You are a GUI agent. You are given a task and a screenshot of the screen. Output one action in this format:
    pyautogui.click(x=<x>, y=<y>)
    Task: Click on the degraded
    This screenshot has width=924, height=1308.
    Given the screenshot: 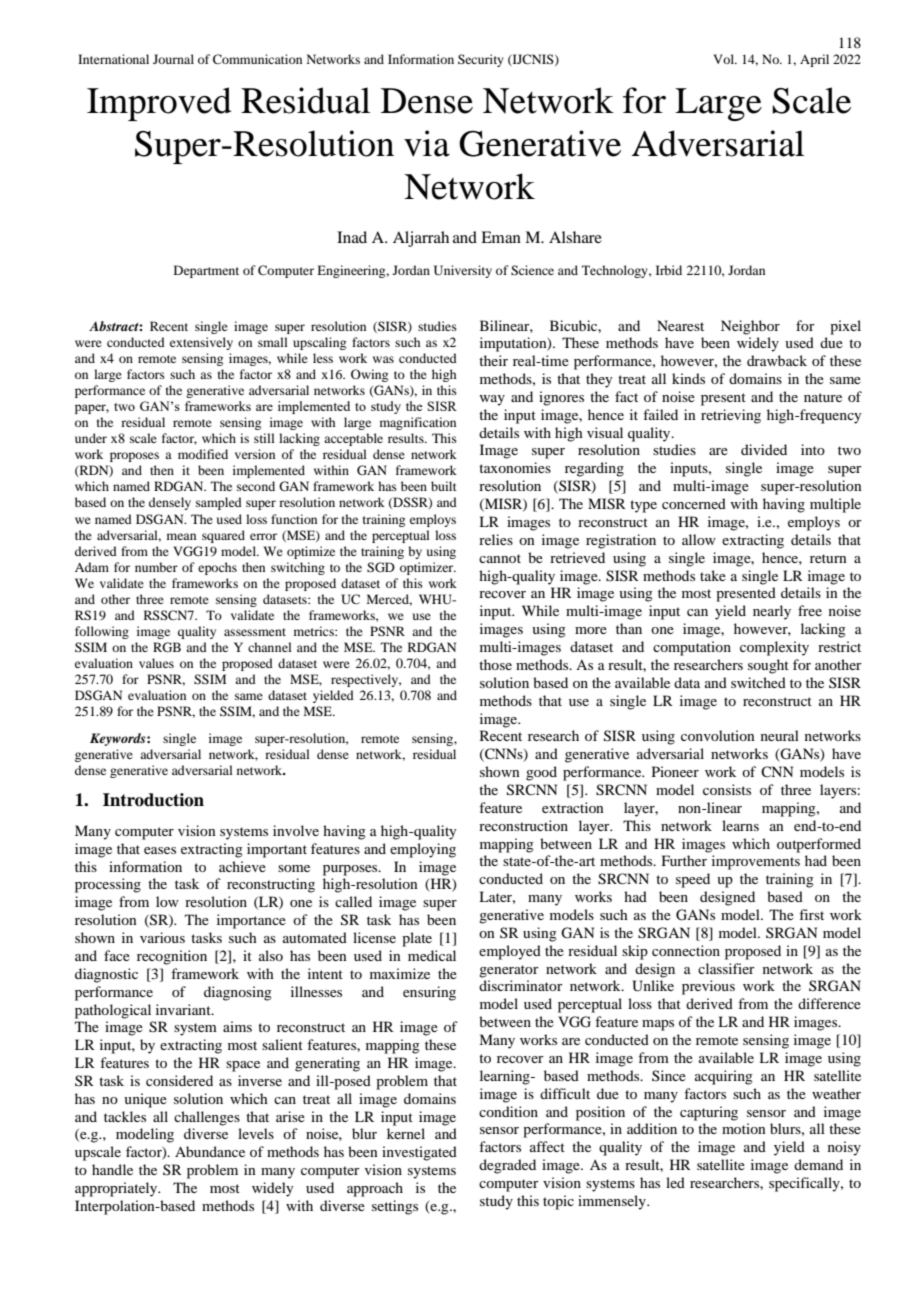 What is the action you would take?
    pyautogui.click(x=507, y=1166)
